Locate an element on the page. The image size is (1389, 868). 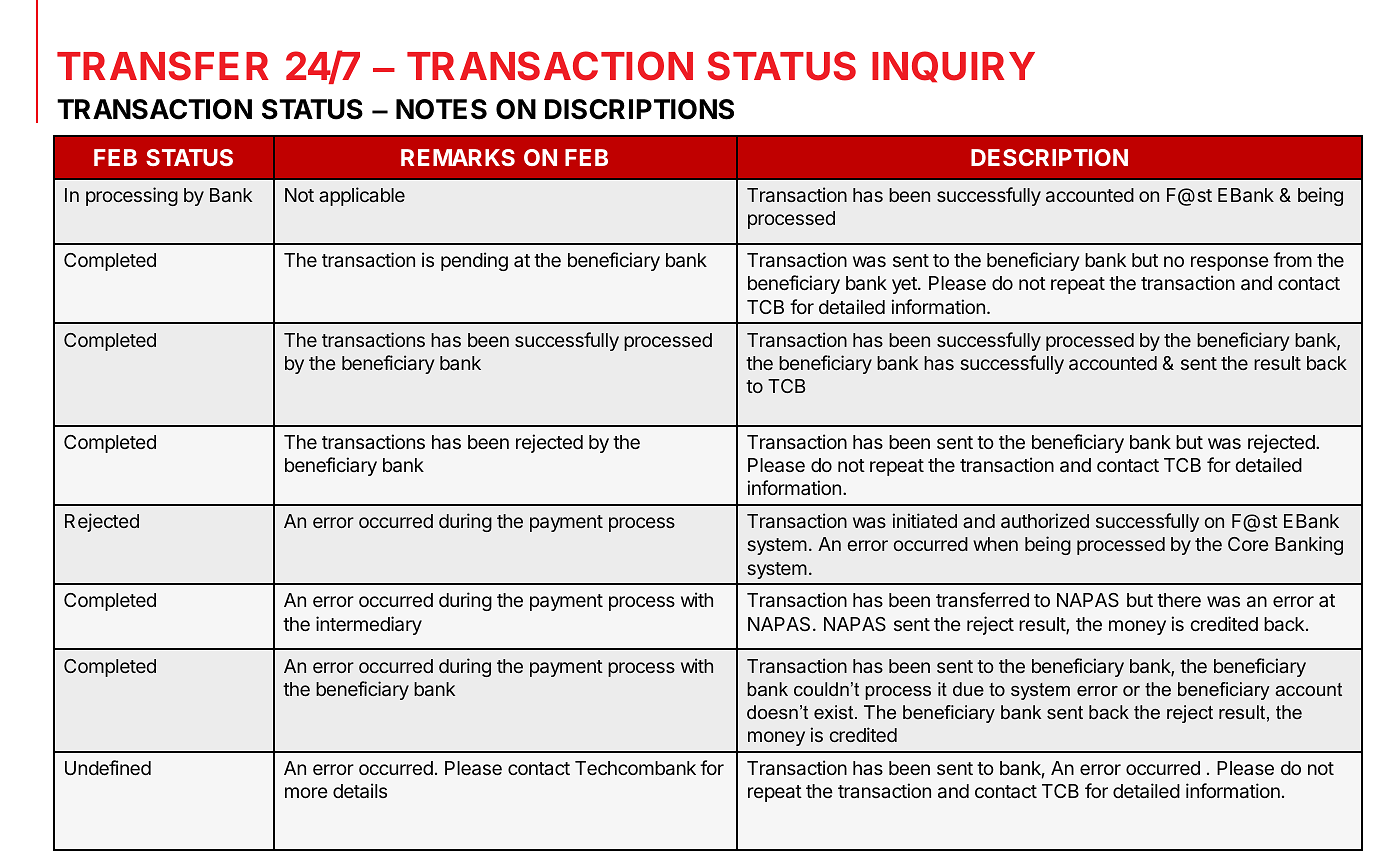
DESCRIPTION is located at coordinates (1049, 157).
